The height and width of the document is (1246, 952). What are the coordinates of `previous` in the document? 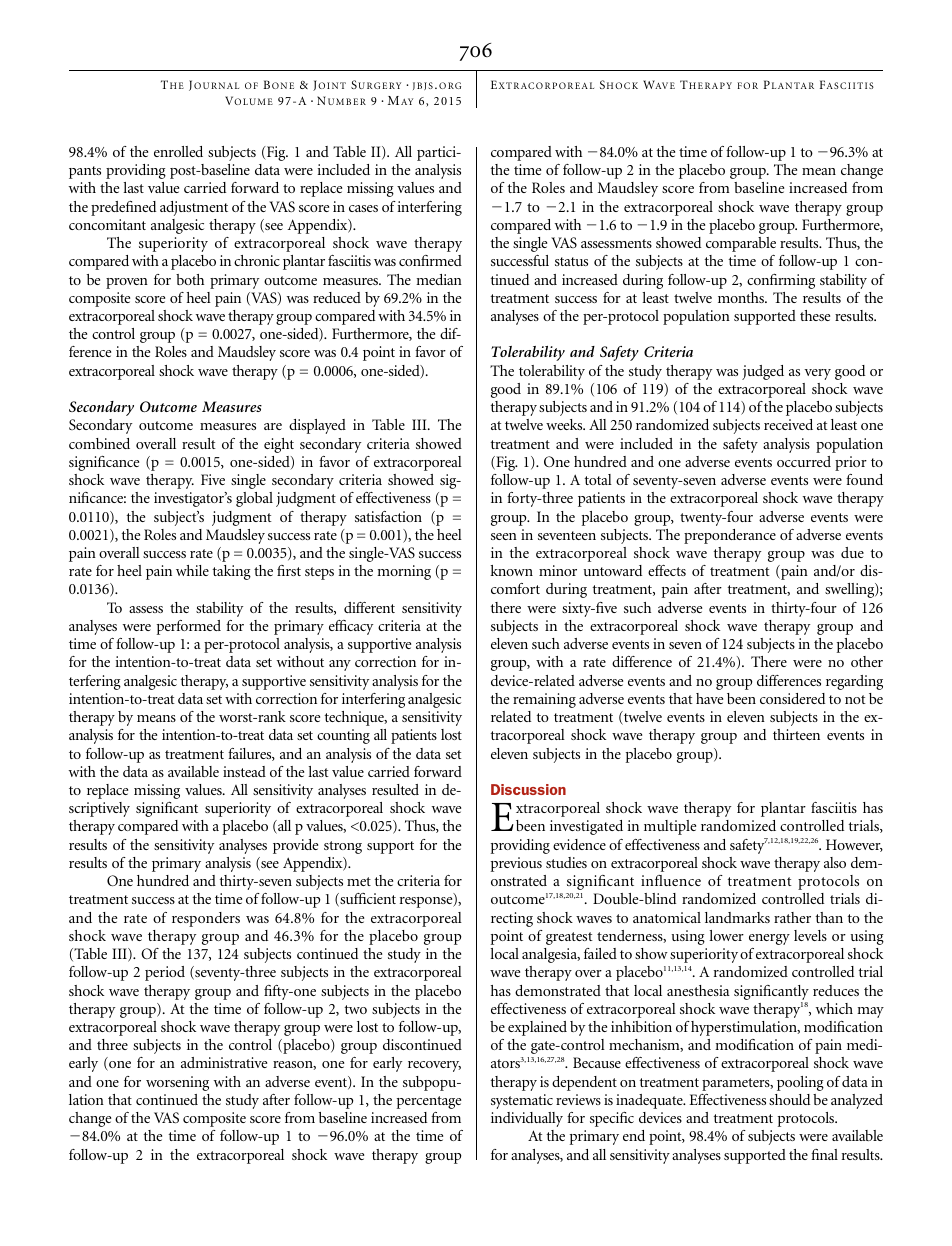 It's located at (516, 864).
